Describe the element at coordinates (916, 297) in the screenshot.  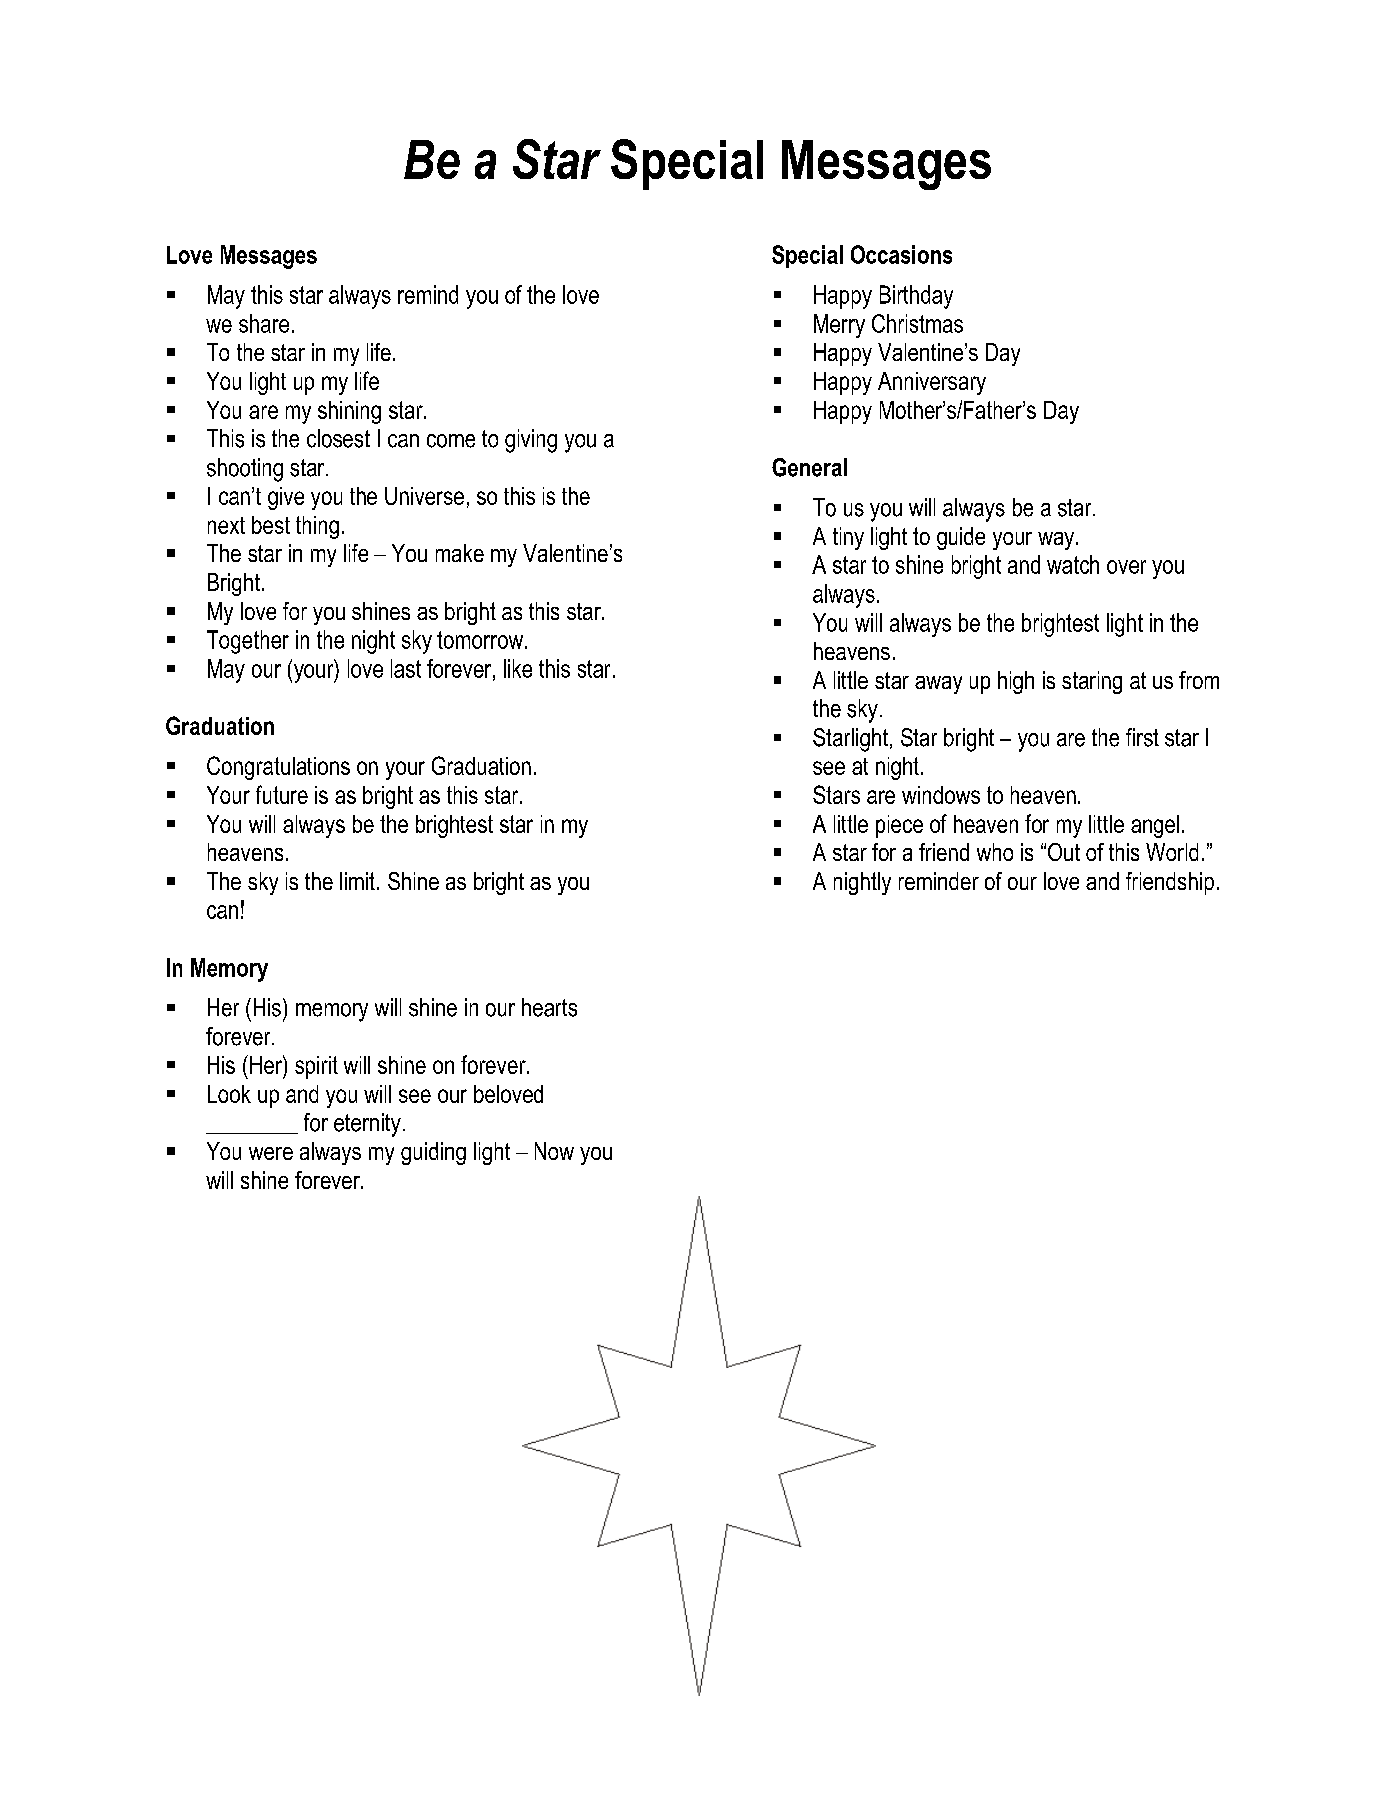
I see `Birthday` at that location.
